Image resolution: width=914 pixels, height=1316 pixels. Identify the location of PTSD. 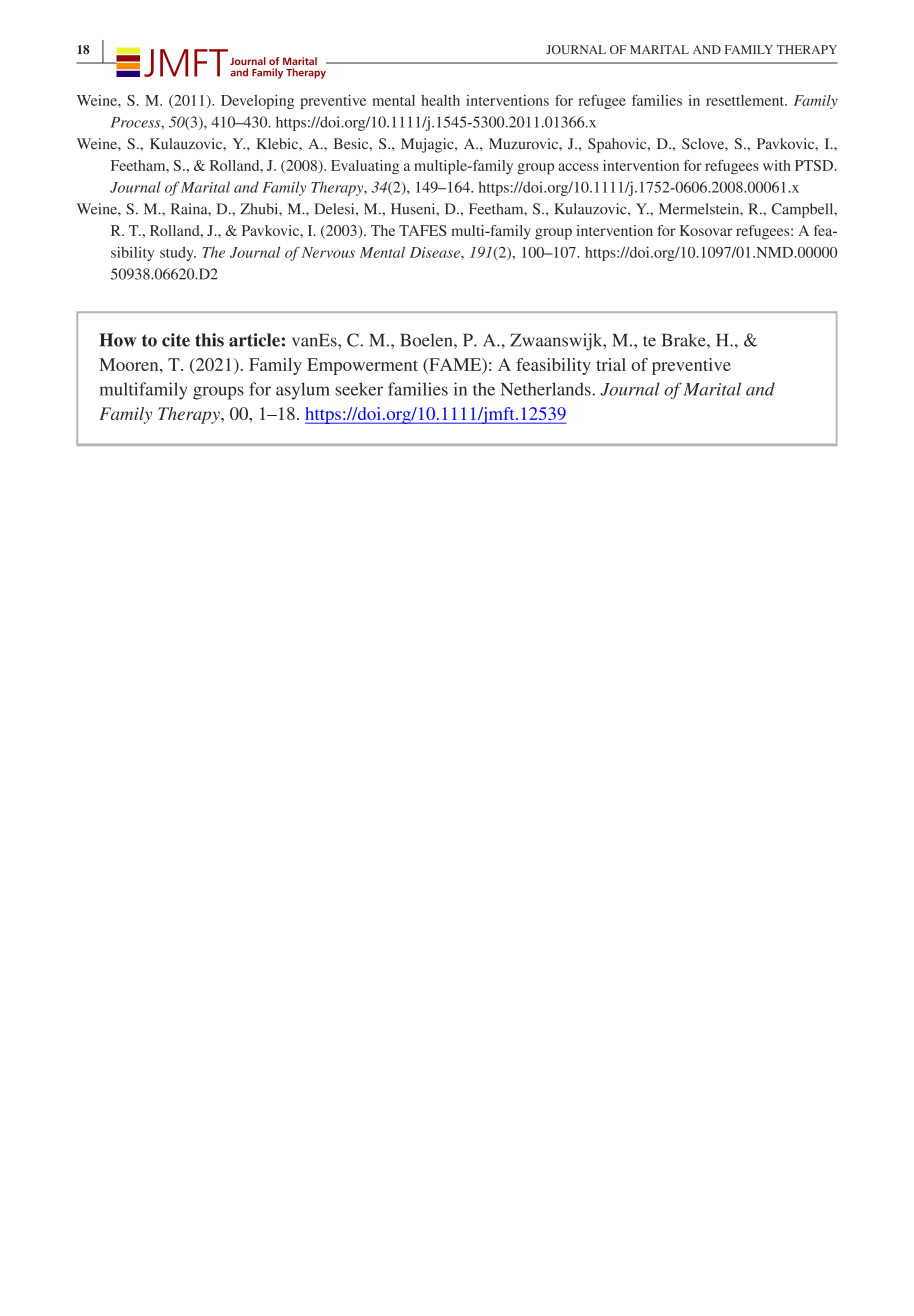
(814, 165).
